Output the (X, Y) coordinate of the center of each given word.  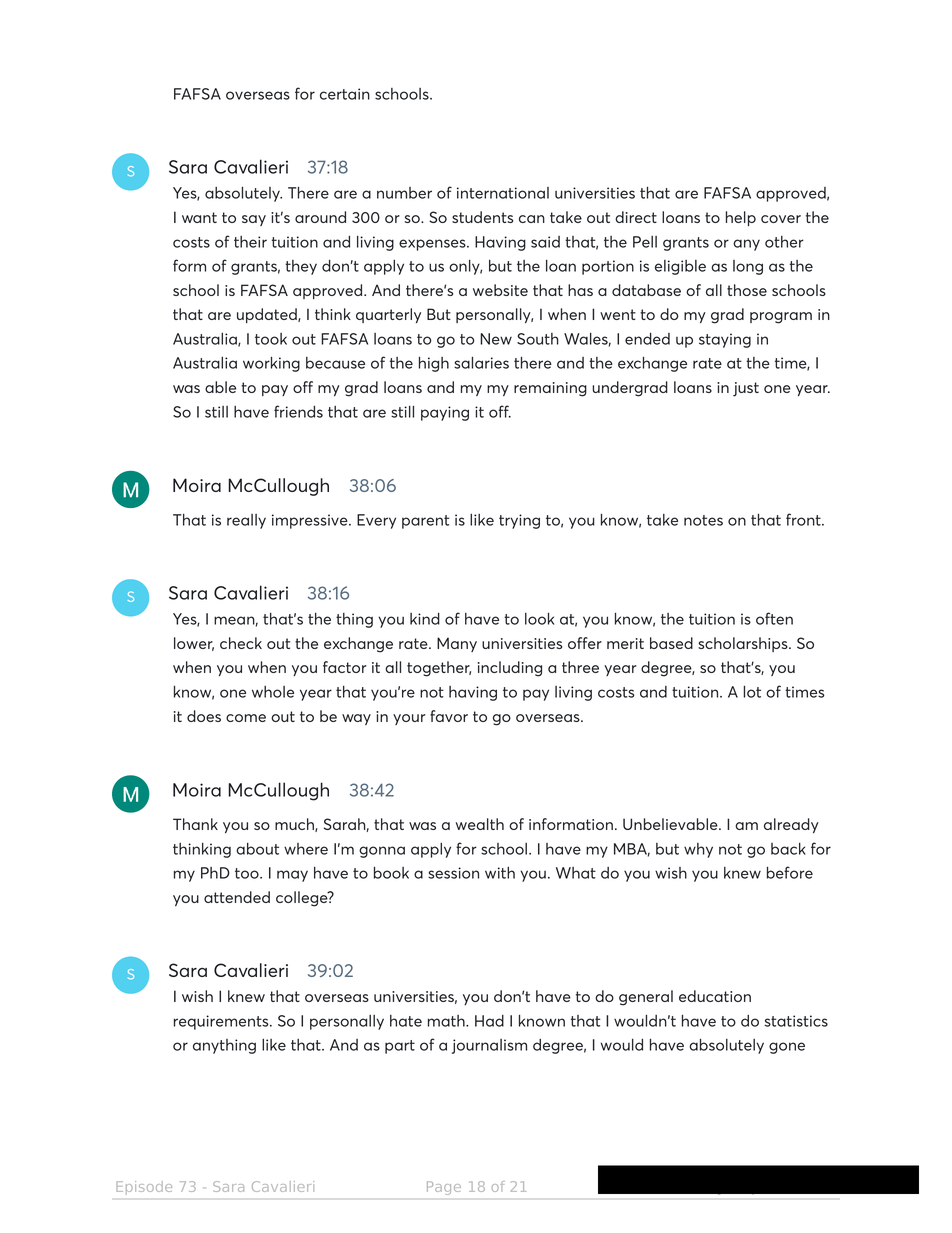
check (241, 643)
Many (457, 644)
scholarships (744, 644)
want (199, 217)
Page (441, 1187)
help (741, 218)
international (503, 193)
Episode (146, 1188)
